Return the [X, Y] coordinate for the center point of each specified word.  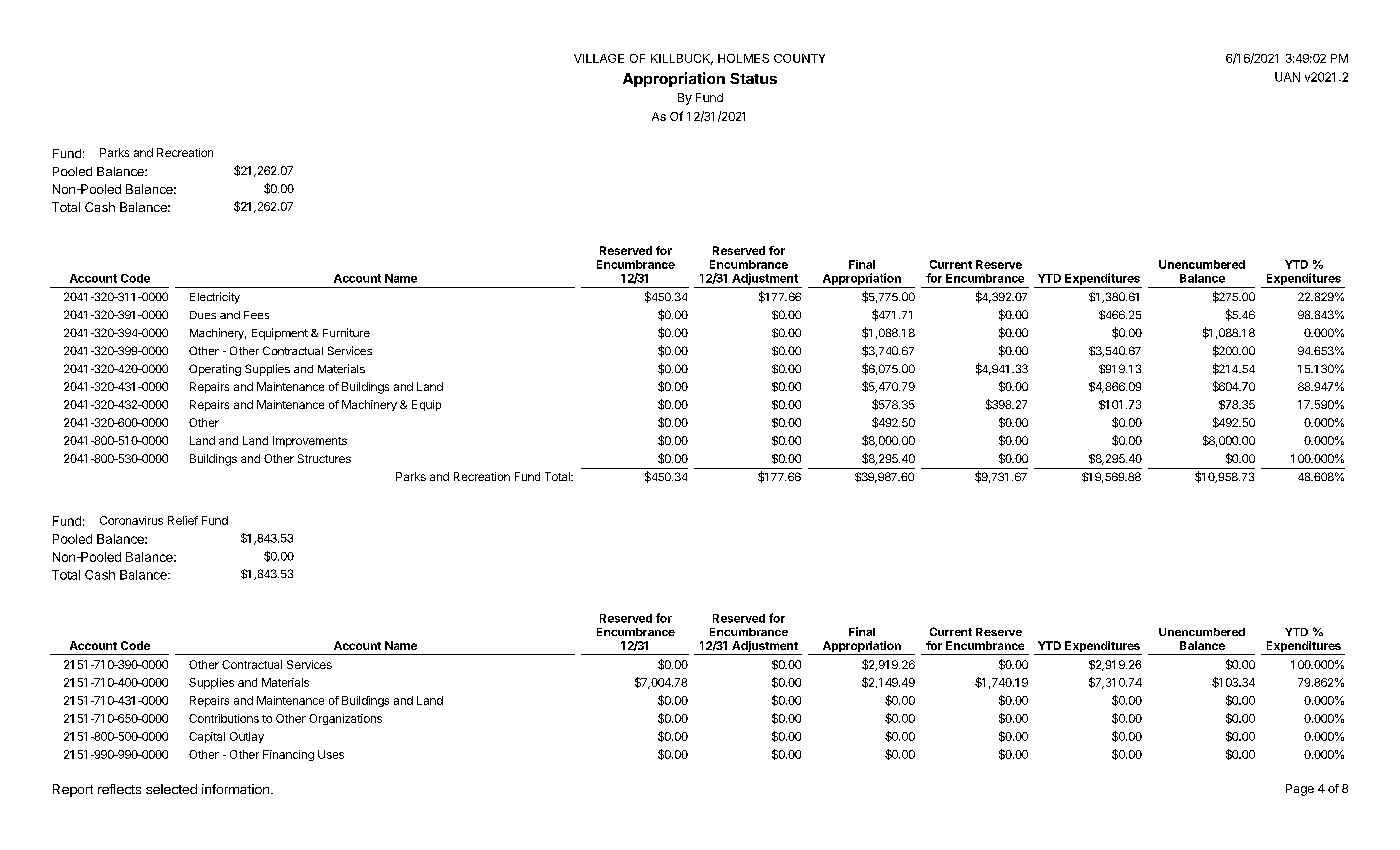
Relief [183, 520]
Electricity [215, 298]
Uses [331, 754]
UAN [1287, 77]
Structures [324, 458]
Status [753, 78]
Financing [288, 755]
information [235, 789]
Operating [215, 370]
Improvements [310, 441]
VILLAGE [599, 58]
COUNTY [799, 58]
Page [1300, 790]
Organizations [345, 719]
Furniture [346, 332]
